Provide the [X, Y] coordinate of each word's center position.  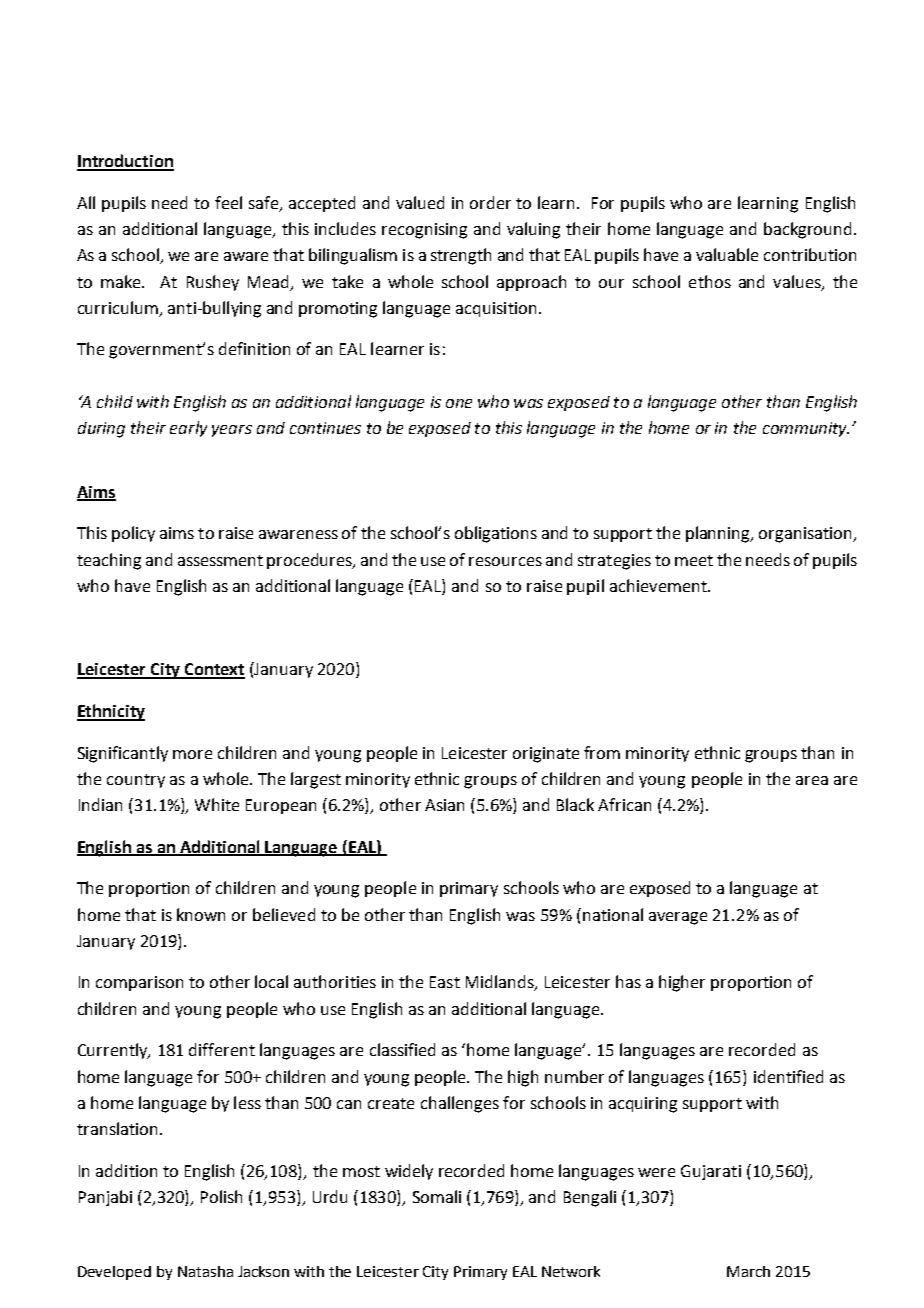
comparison [139, 983]
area [812, 780]
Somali [437, 1196]
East [445, 982]
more [192, 754]
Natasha [205, 1271]
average [678, 918]
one [459, 403]
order [490, 202]
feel [228, 202]
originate [546, 755]
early [188, 429]
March [748, 1271]
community [806, 429]
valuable [727, 254]
